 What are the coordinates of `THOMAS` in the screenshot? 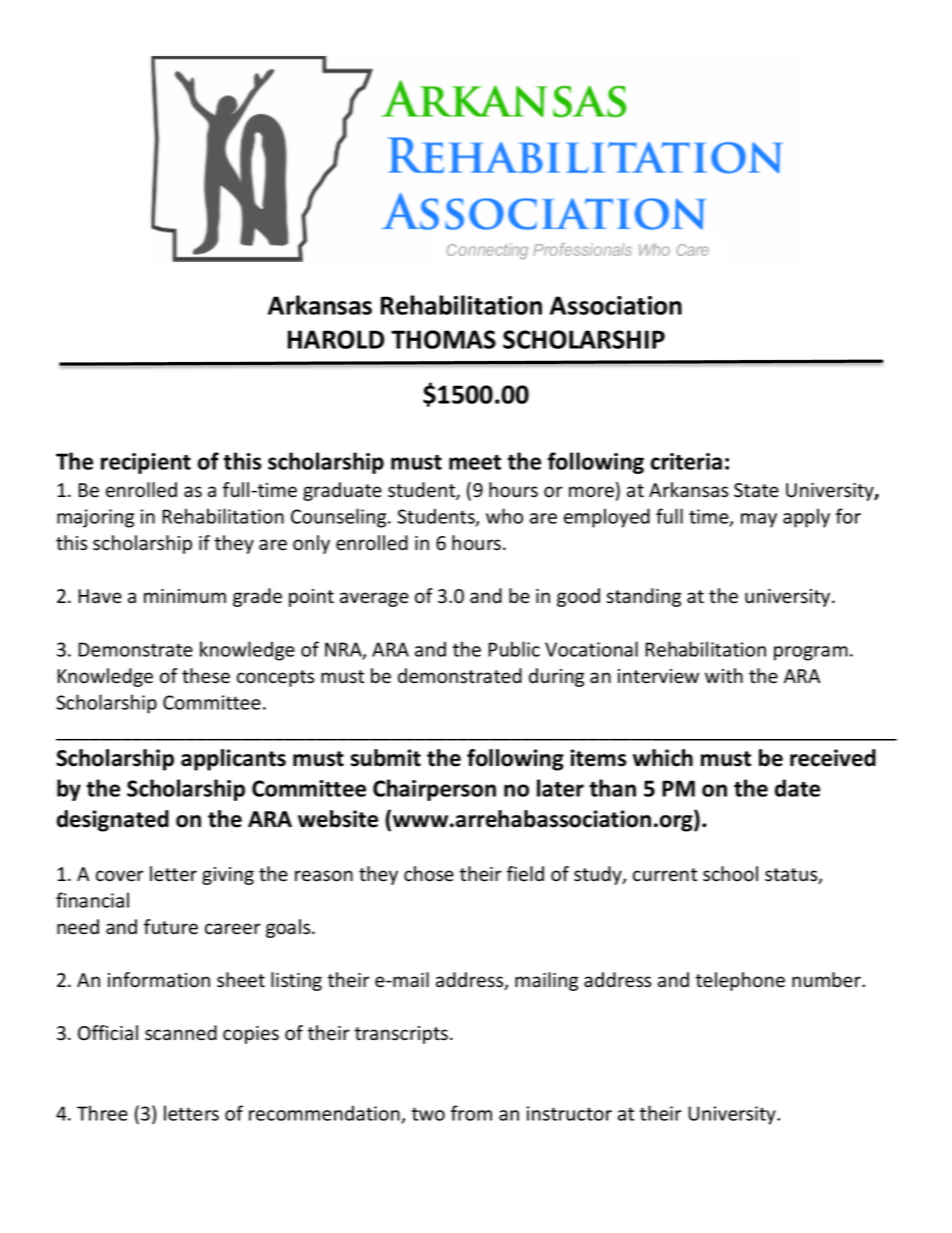 It's located at (443, 339).
